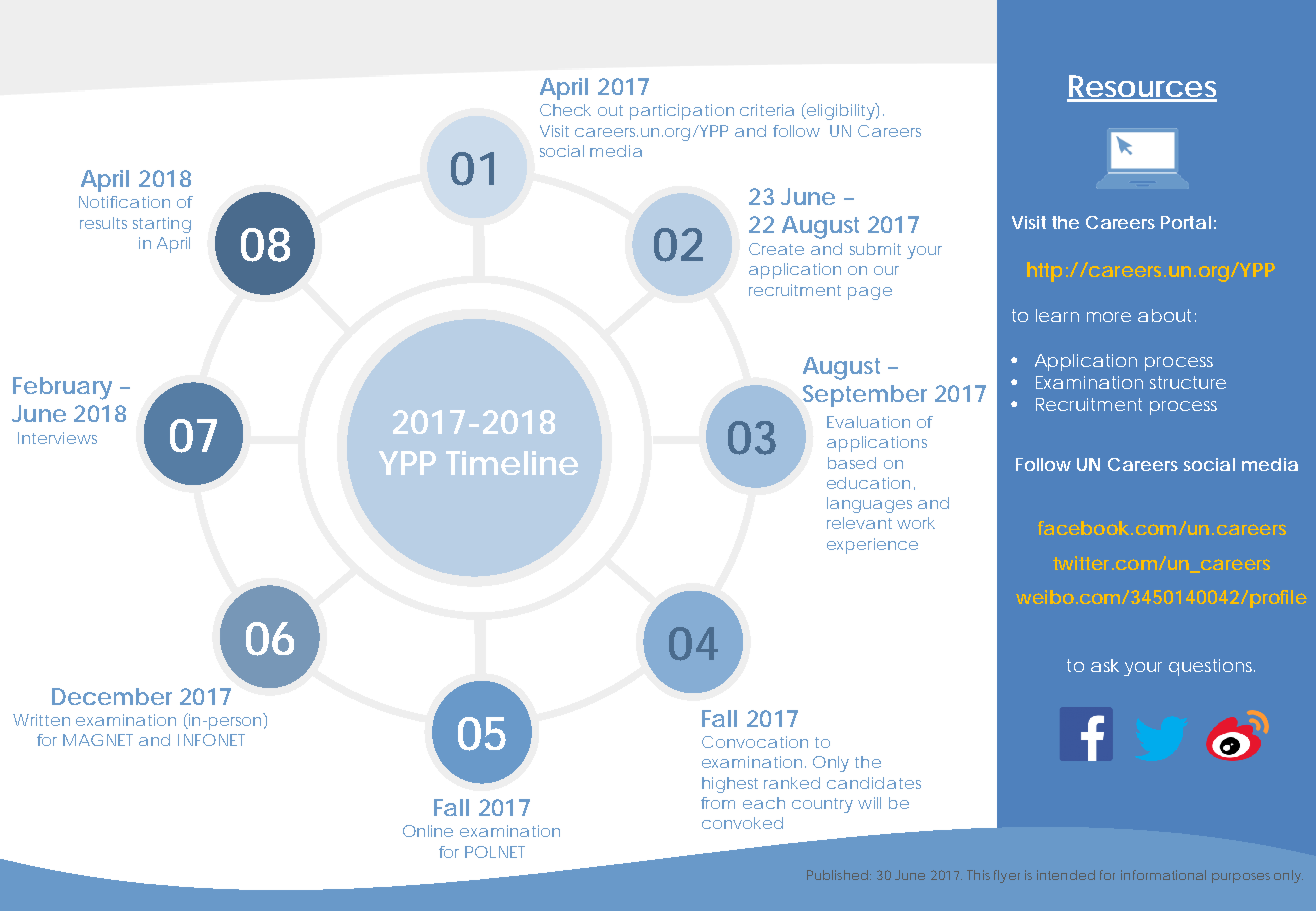 This screenshot has height=911, width=1316. Describe the element at coordinates (112, 696) in the screenshot. I see `December` at that location.
